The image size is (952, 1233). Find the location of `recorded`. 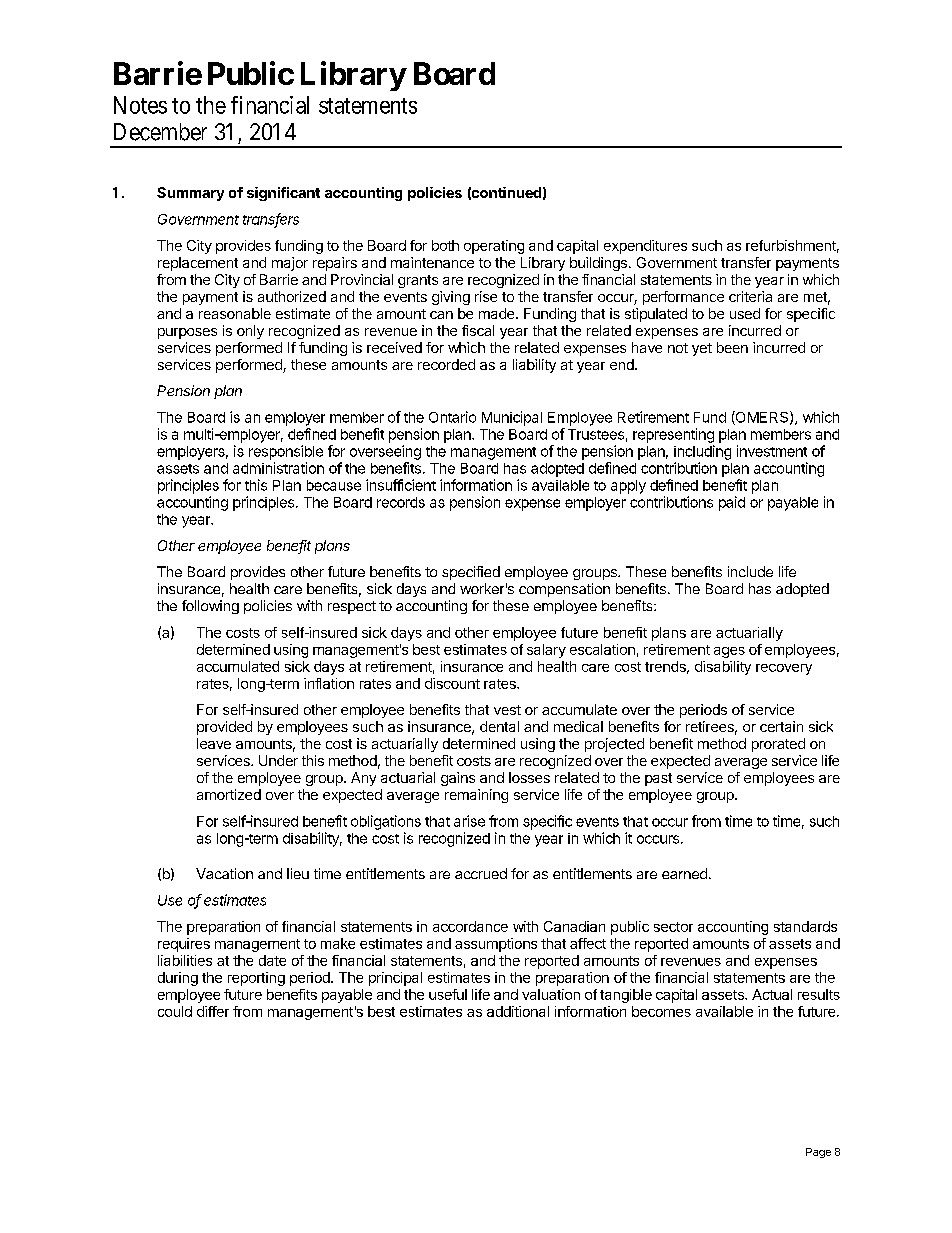

recorded is located at coordinates (446, 364).
